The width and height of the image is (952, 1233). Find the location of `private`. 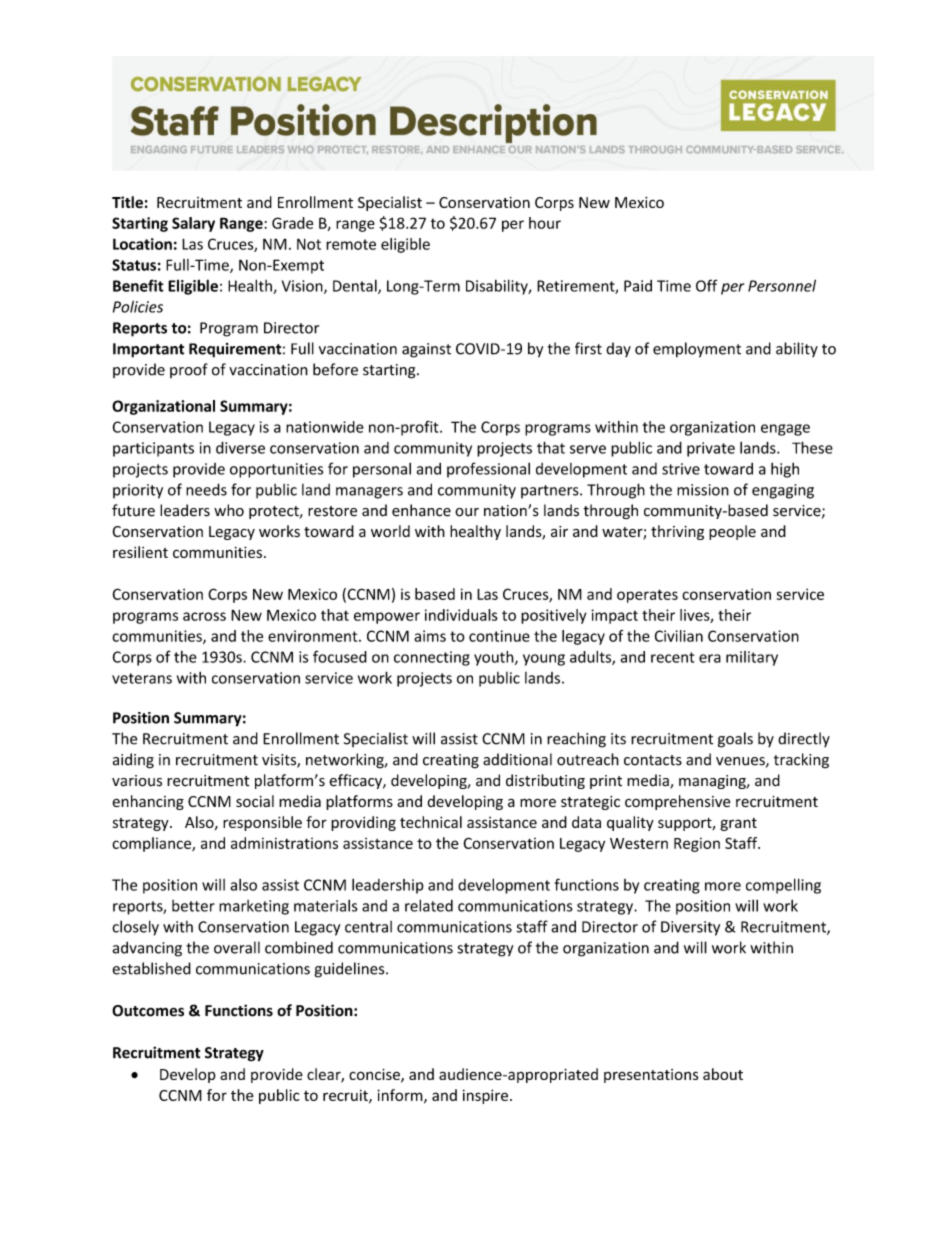

private is located at coordinates (711, 449).
